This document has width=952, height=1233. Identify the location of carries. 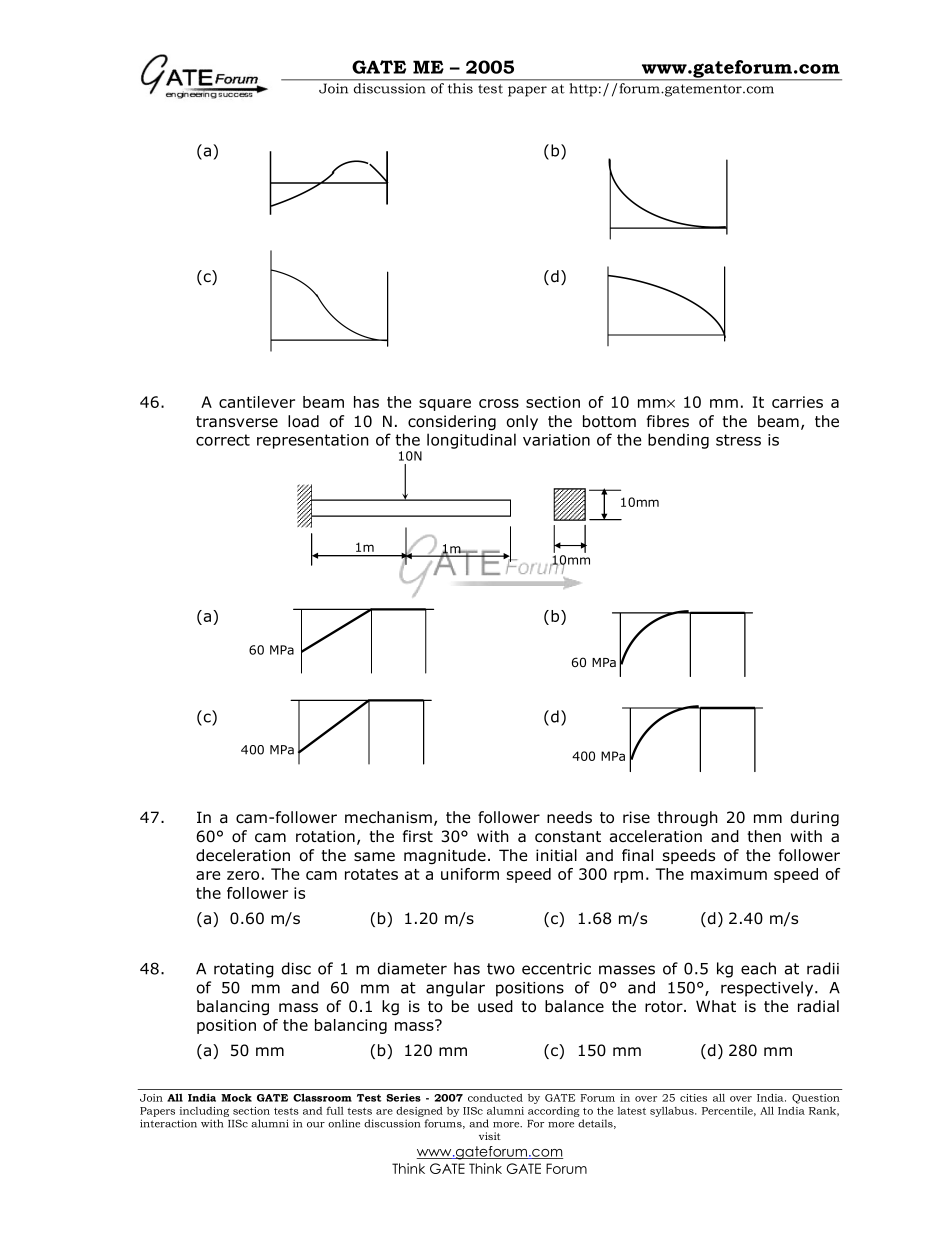
(797, 402).
